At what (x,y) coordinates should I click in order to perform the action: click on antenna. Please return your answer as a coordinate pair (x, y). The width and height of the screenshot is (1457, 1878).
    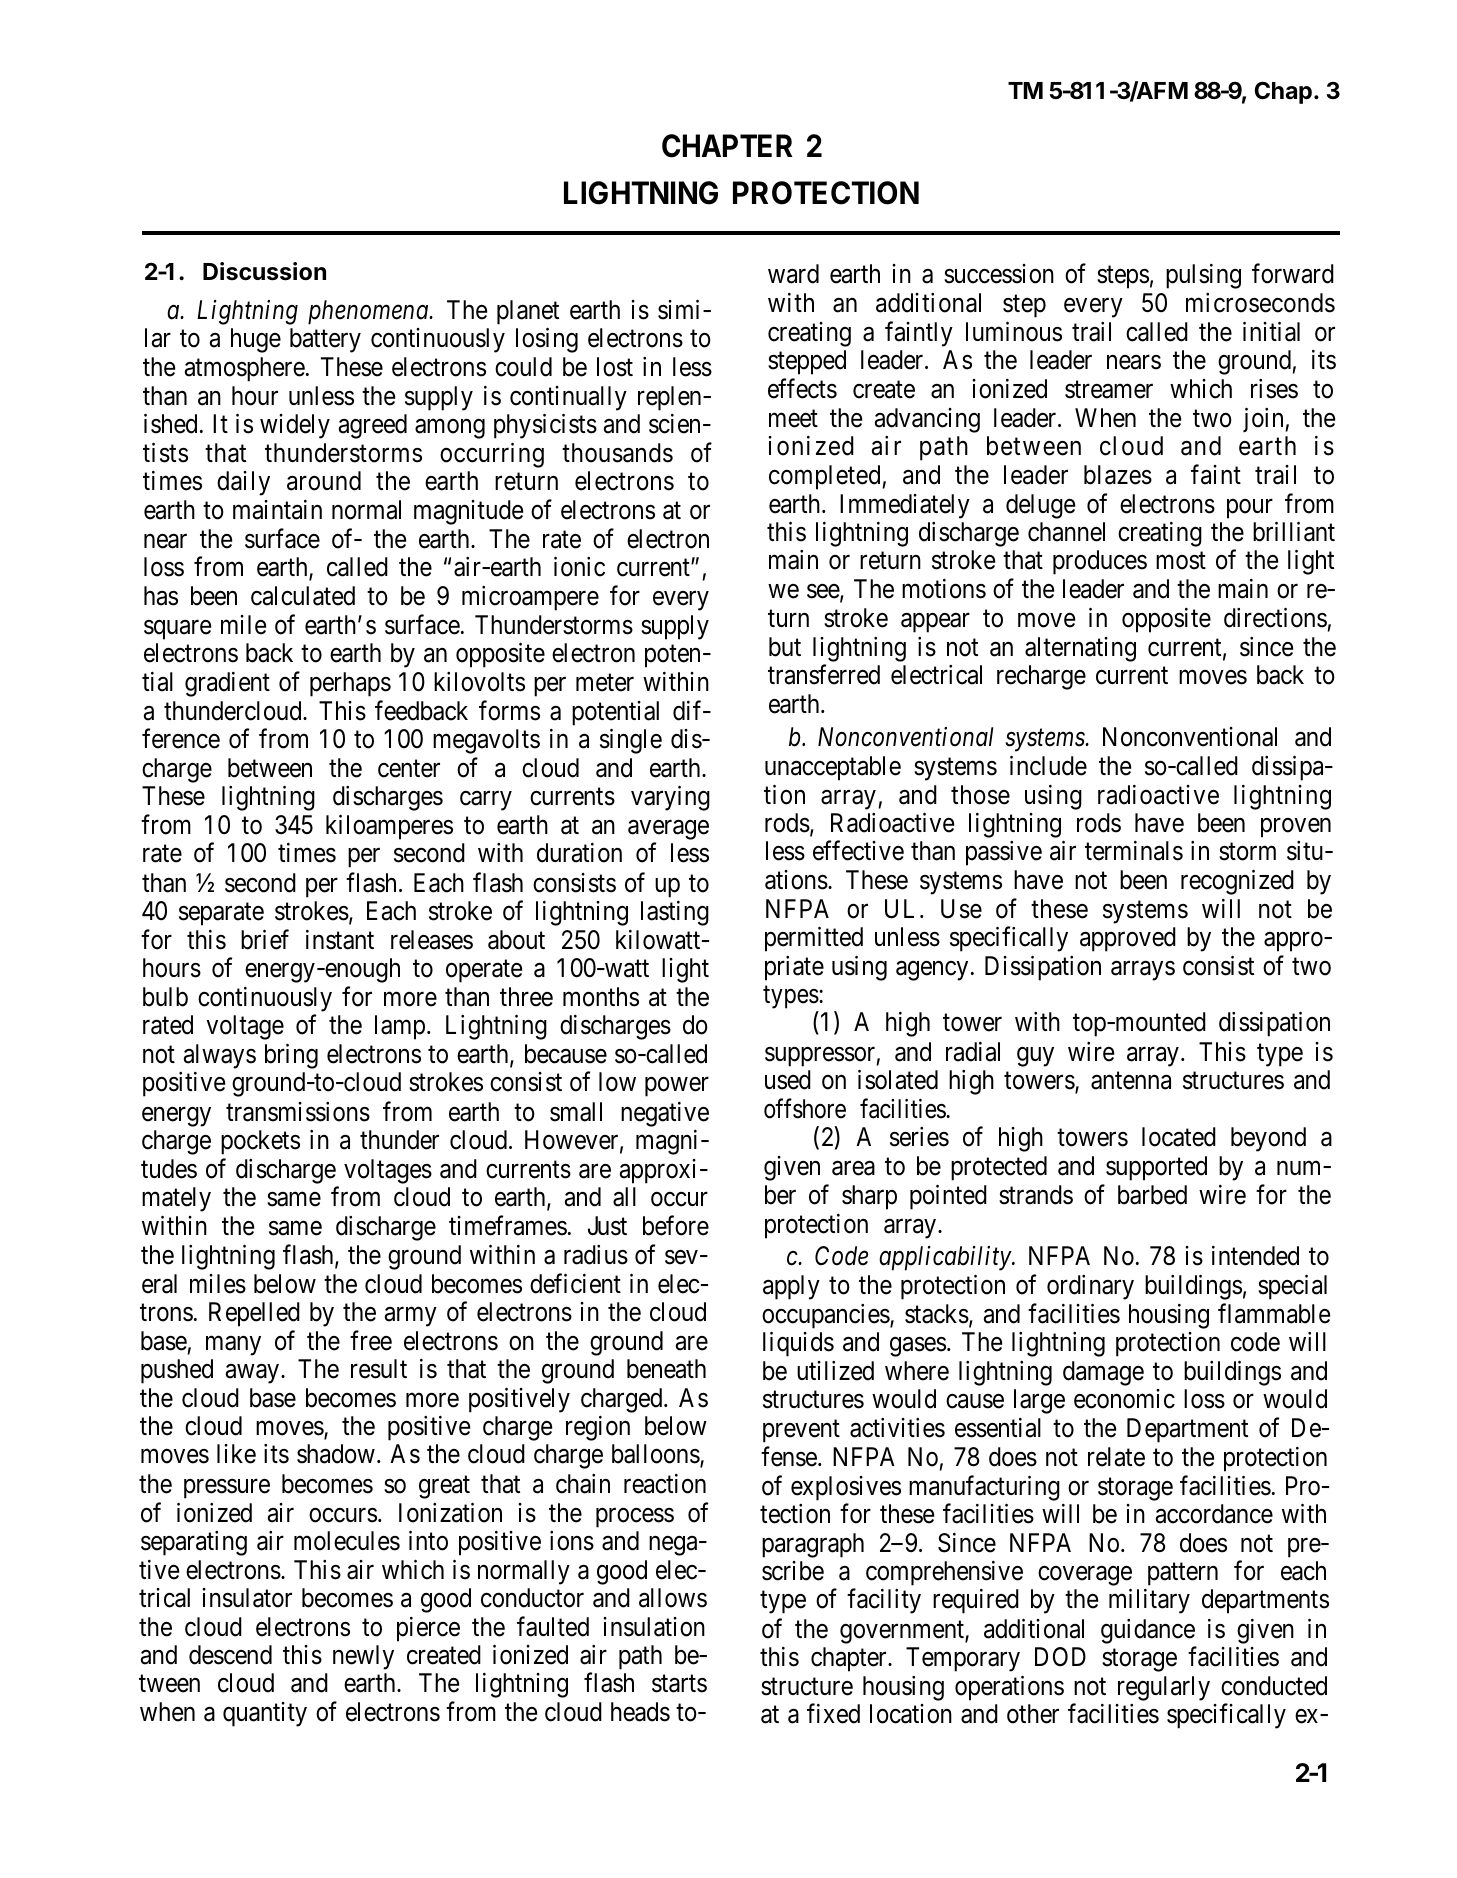
    Looking at the image, I should click on (1131, 1081).
